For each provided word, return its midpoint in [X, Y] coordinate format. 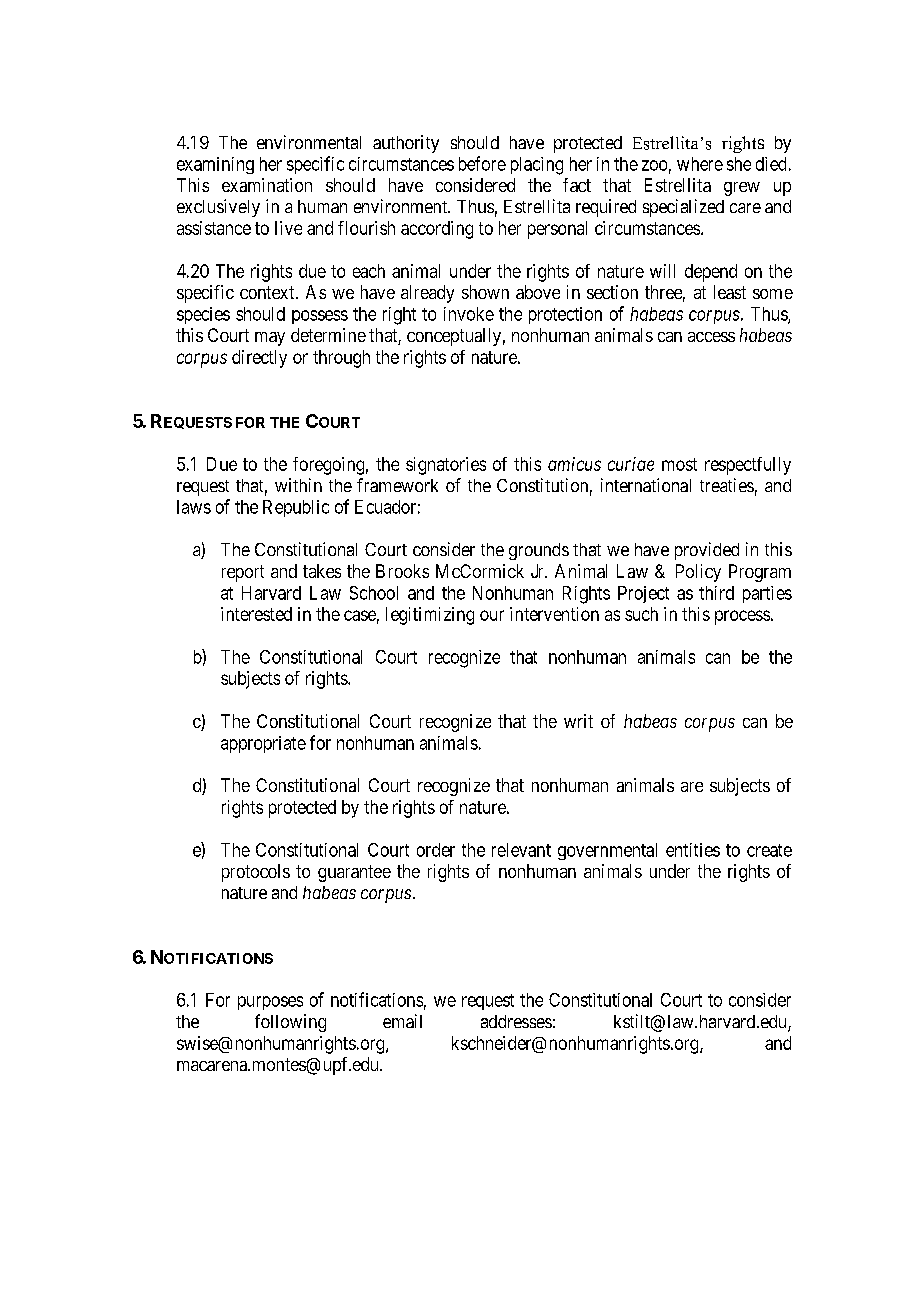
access [711, 337]
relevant [521, 850]
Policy [698, 573]
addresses [516, 1021]
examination [267, 185]
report [243, 573]
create [769, 850]
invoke [469, 314]
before [482, 163]
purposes [270, 1003]
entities [693, 850]
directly [259, 359]
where [700, 164]
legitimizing [430, 616]
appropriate [263, 744]
